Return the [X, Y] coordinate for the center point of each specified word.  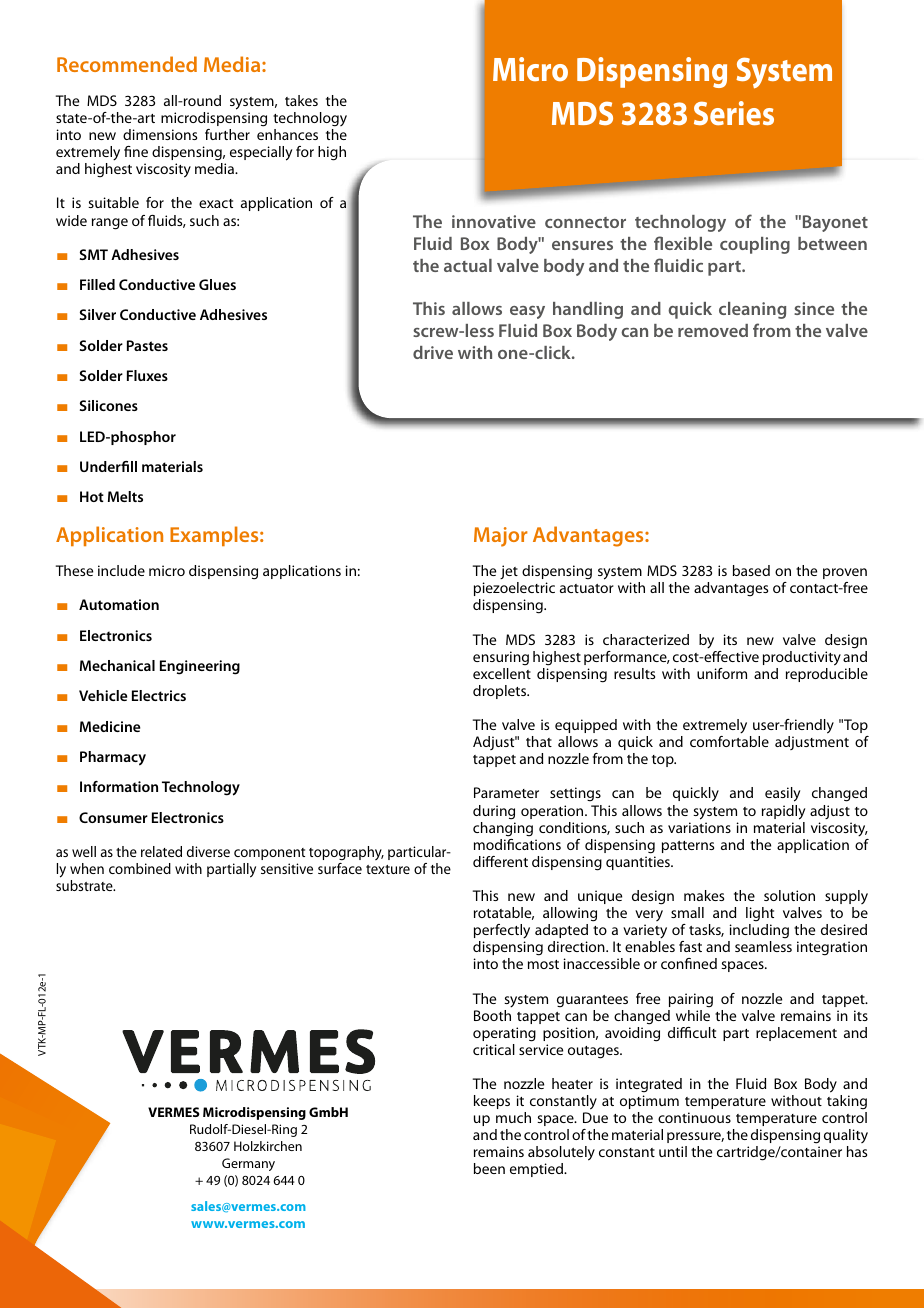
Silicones [109, 405]
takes [301, 100]
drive [433, 352]
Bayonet [835, 223]
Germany [248, 1164]
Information [119, 786]
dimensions [160, 134]
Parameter [506, 792]
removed [713, 330]
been [489, 1168]
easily [782, 794]
